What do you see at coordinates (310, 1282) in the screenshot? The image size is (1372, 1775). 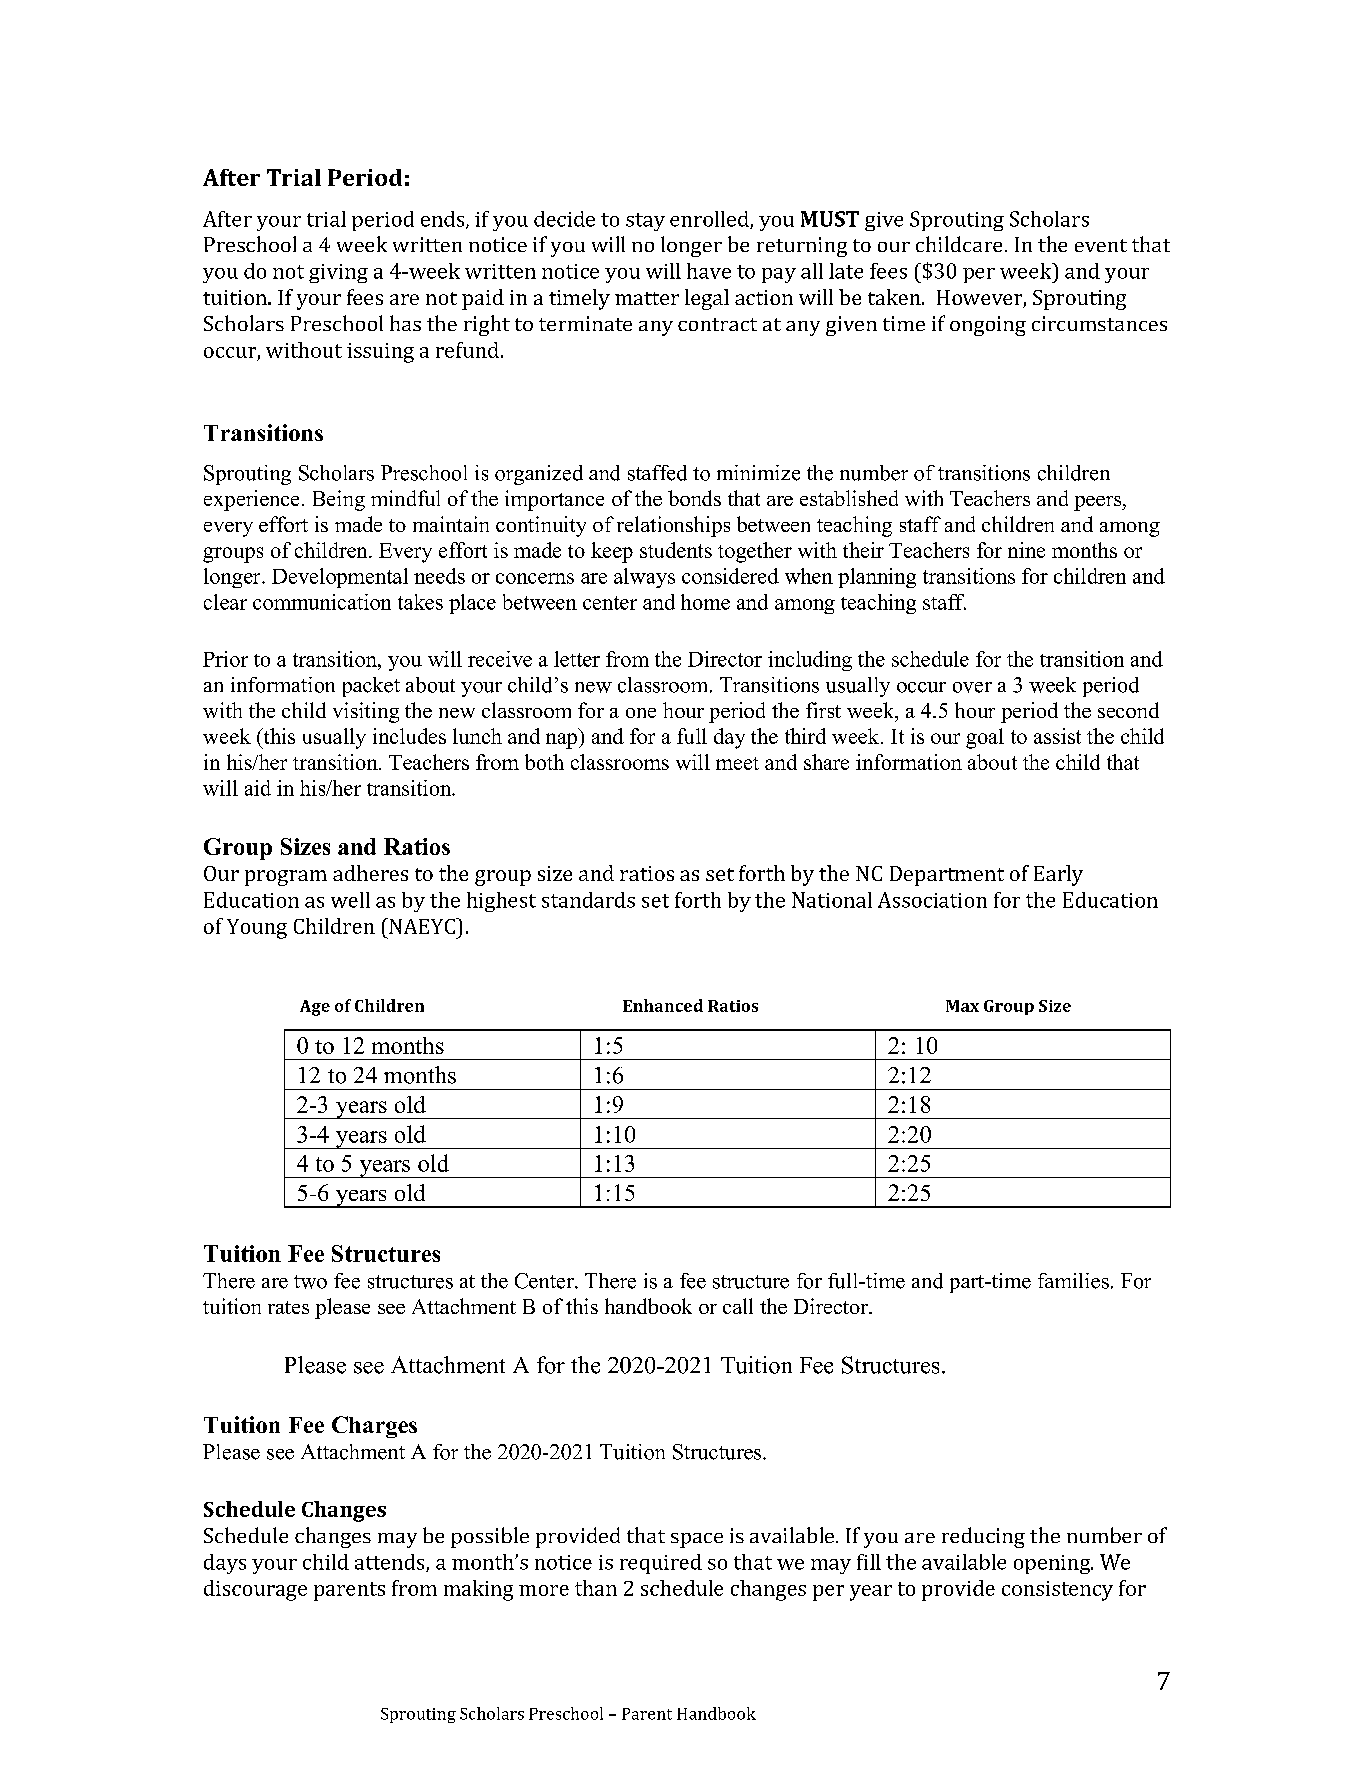 I see `two` at bounding box center [310, 1282].
